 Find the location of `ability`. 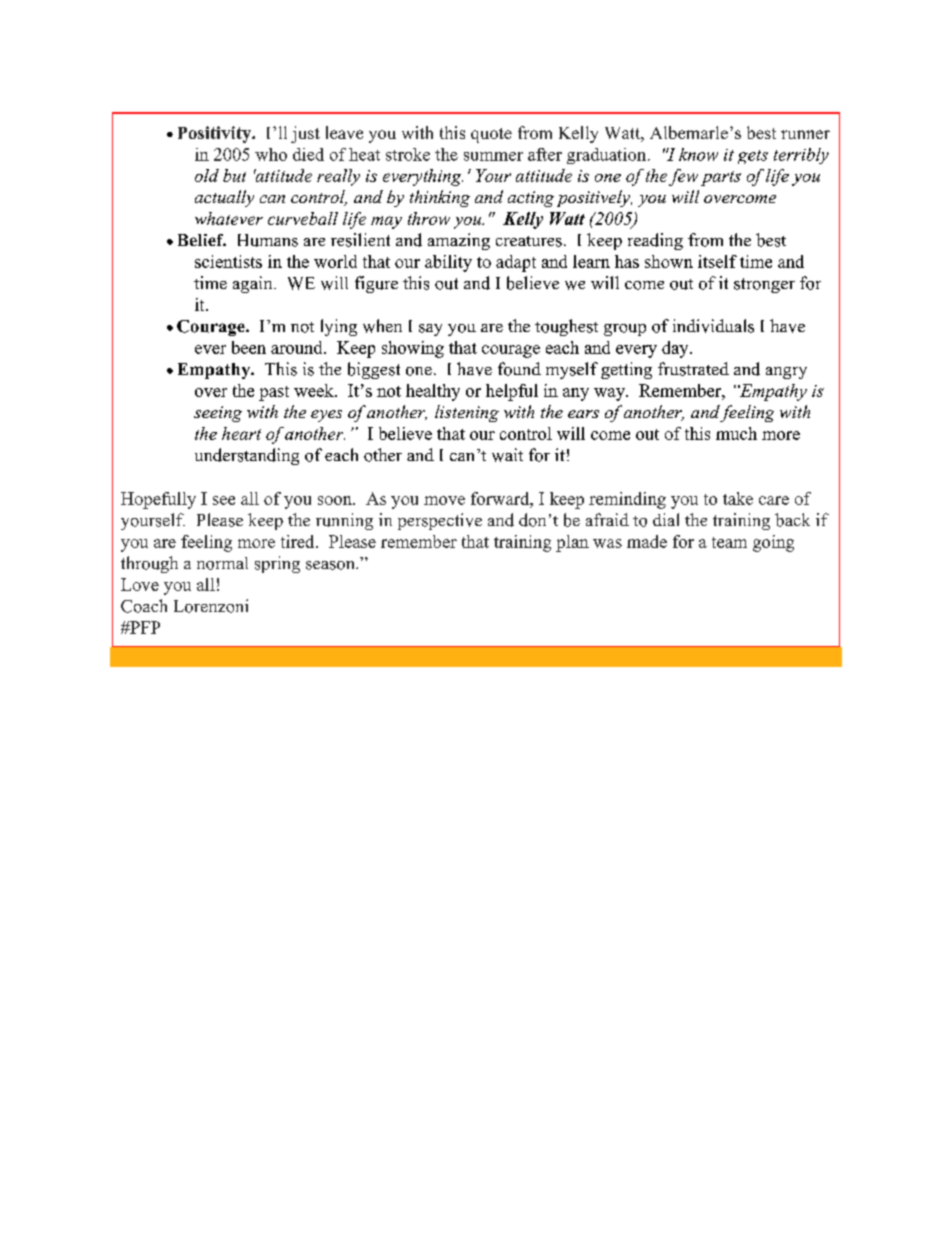

ability is located at coordinates (448, 263).
